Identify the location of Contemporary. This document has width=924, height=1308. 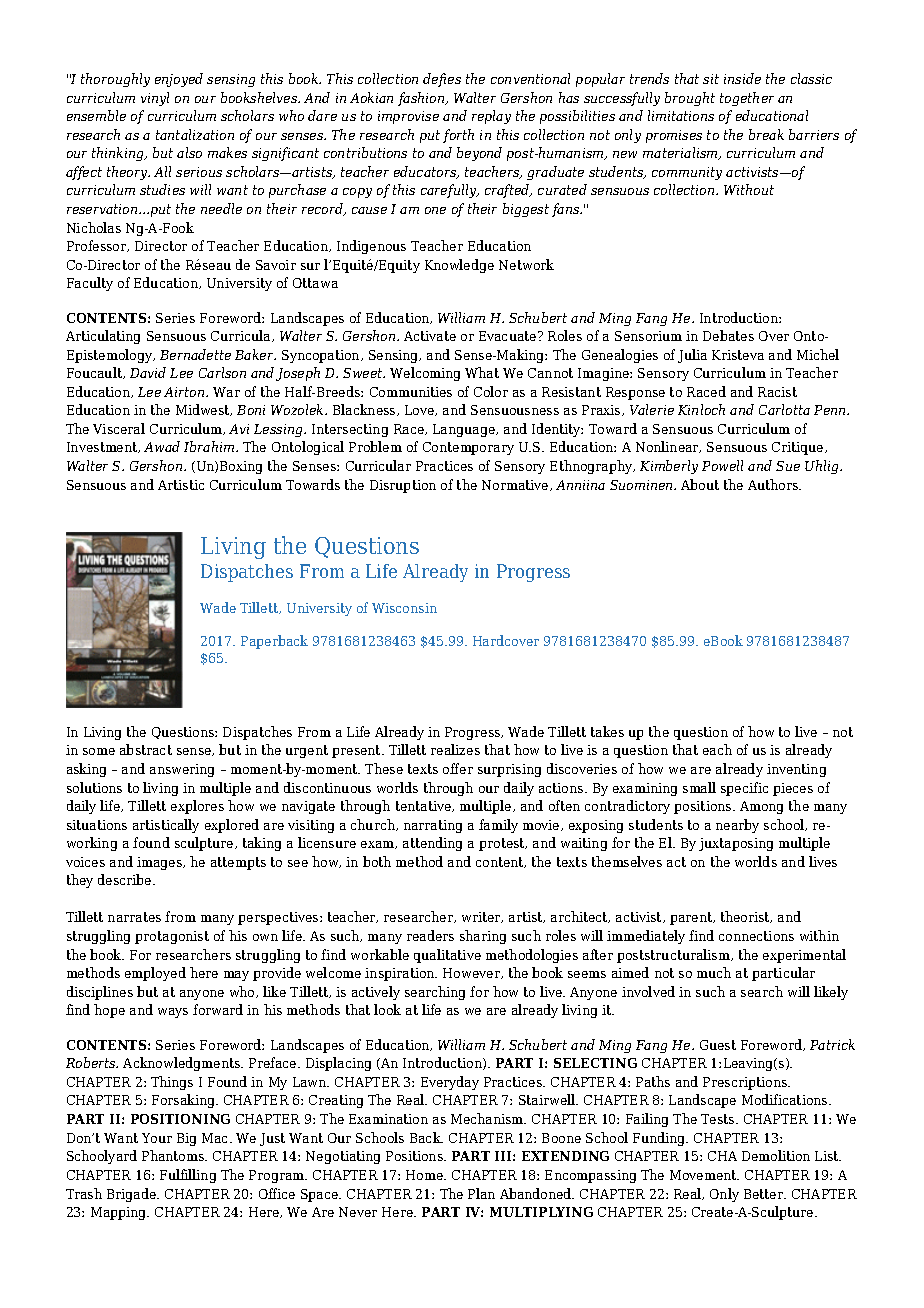
(468, 448).
